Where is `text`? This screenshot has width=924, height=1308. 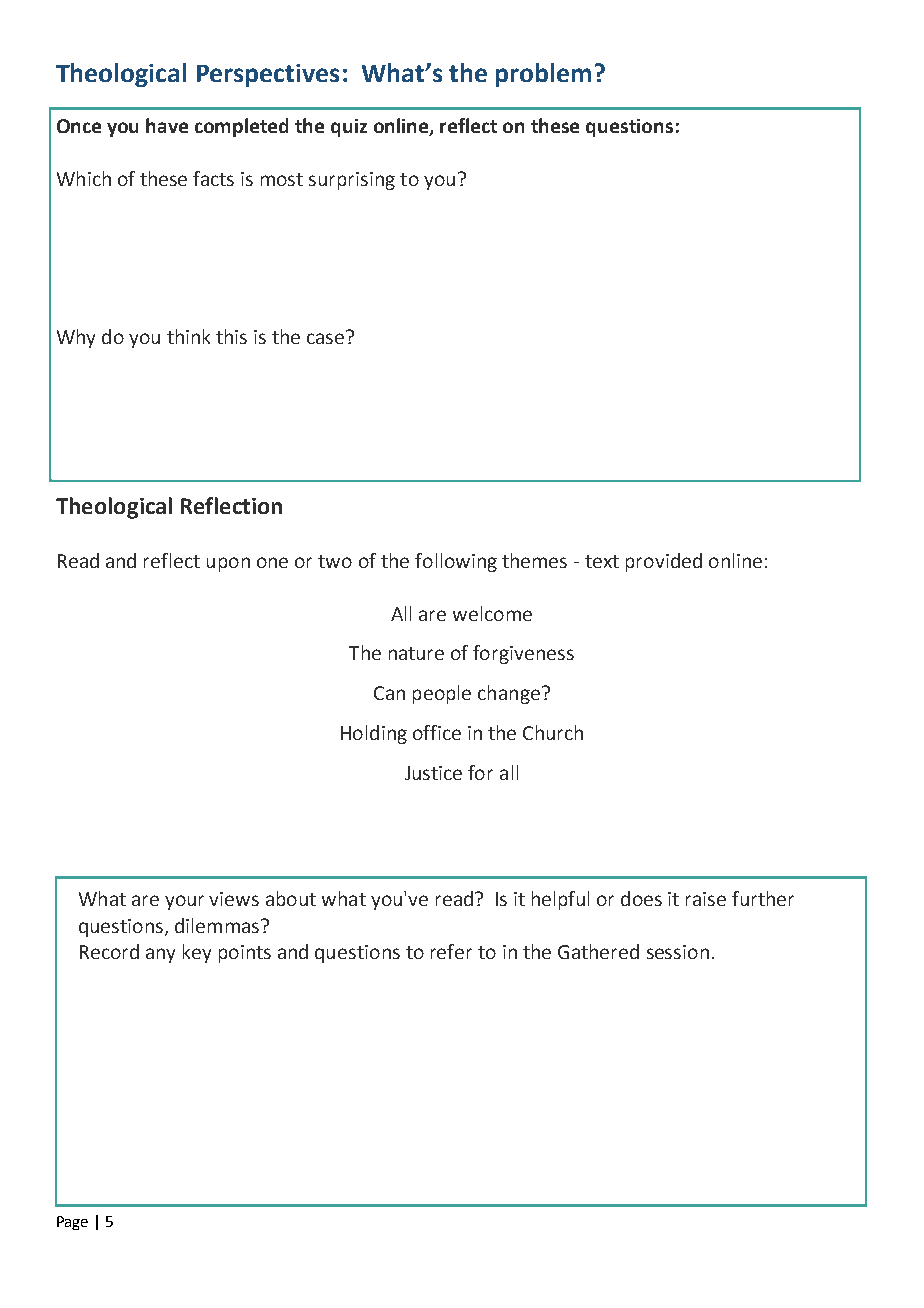 text is located at coordinates (602, 561).
